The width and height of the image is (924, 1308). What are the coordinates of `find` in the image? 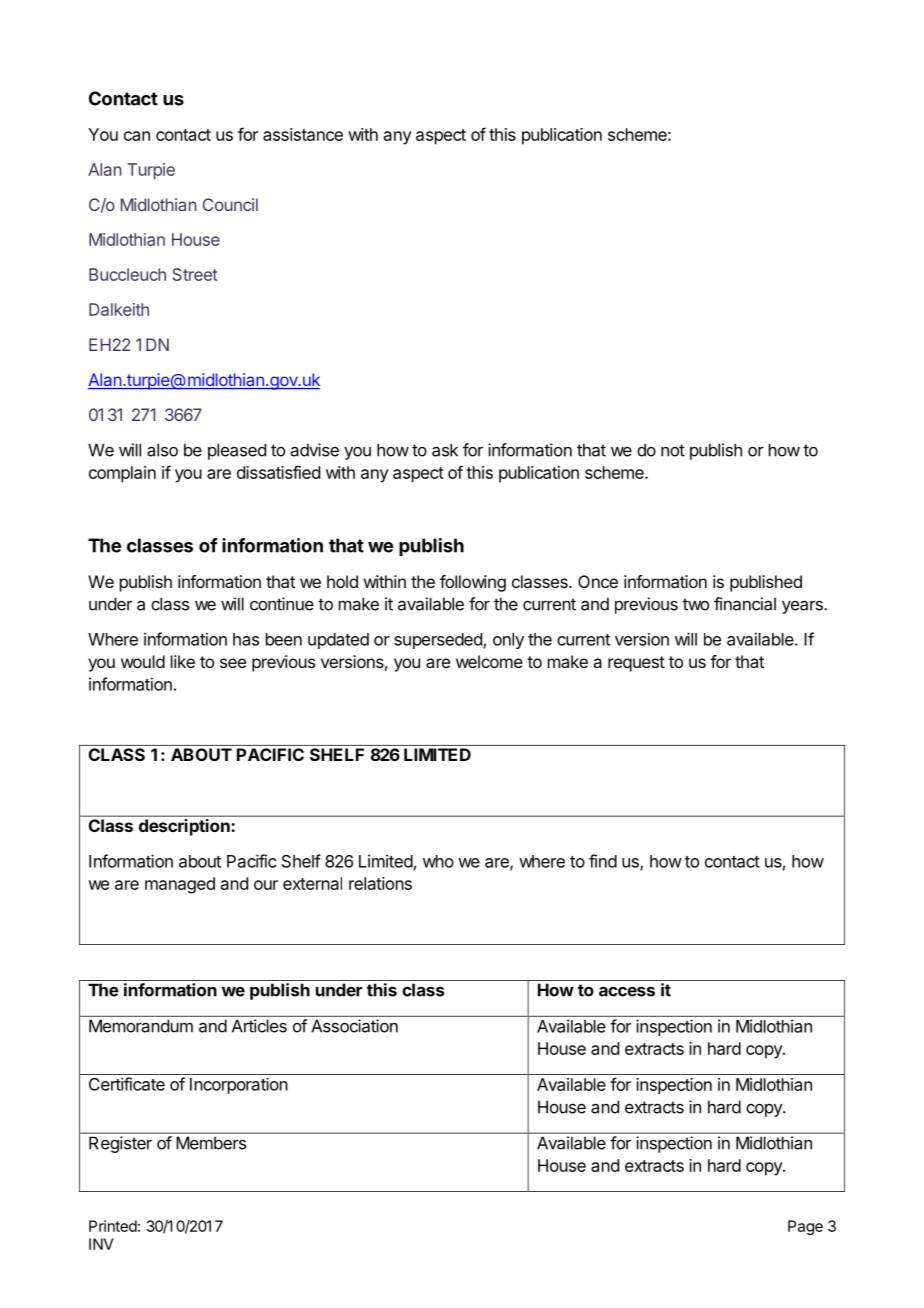 It's located at (603, 861).
